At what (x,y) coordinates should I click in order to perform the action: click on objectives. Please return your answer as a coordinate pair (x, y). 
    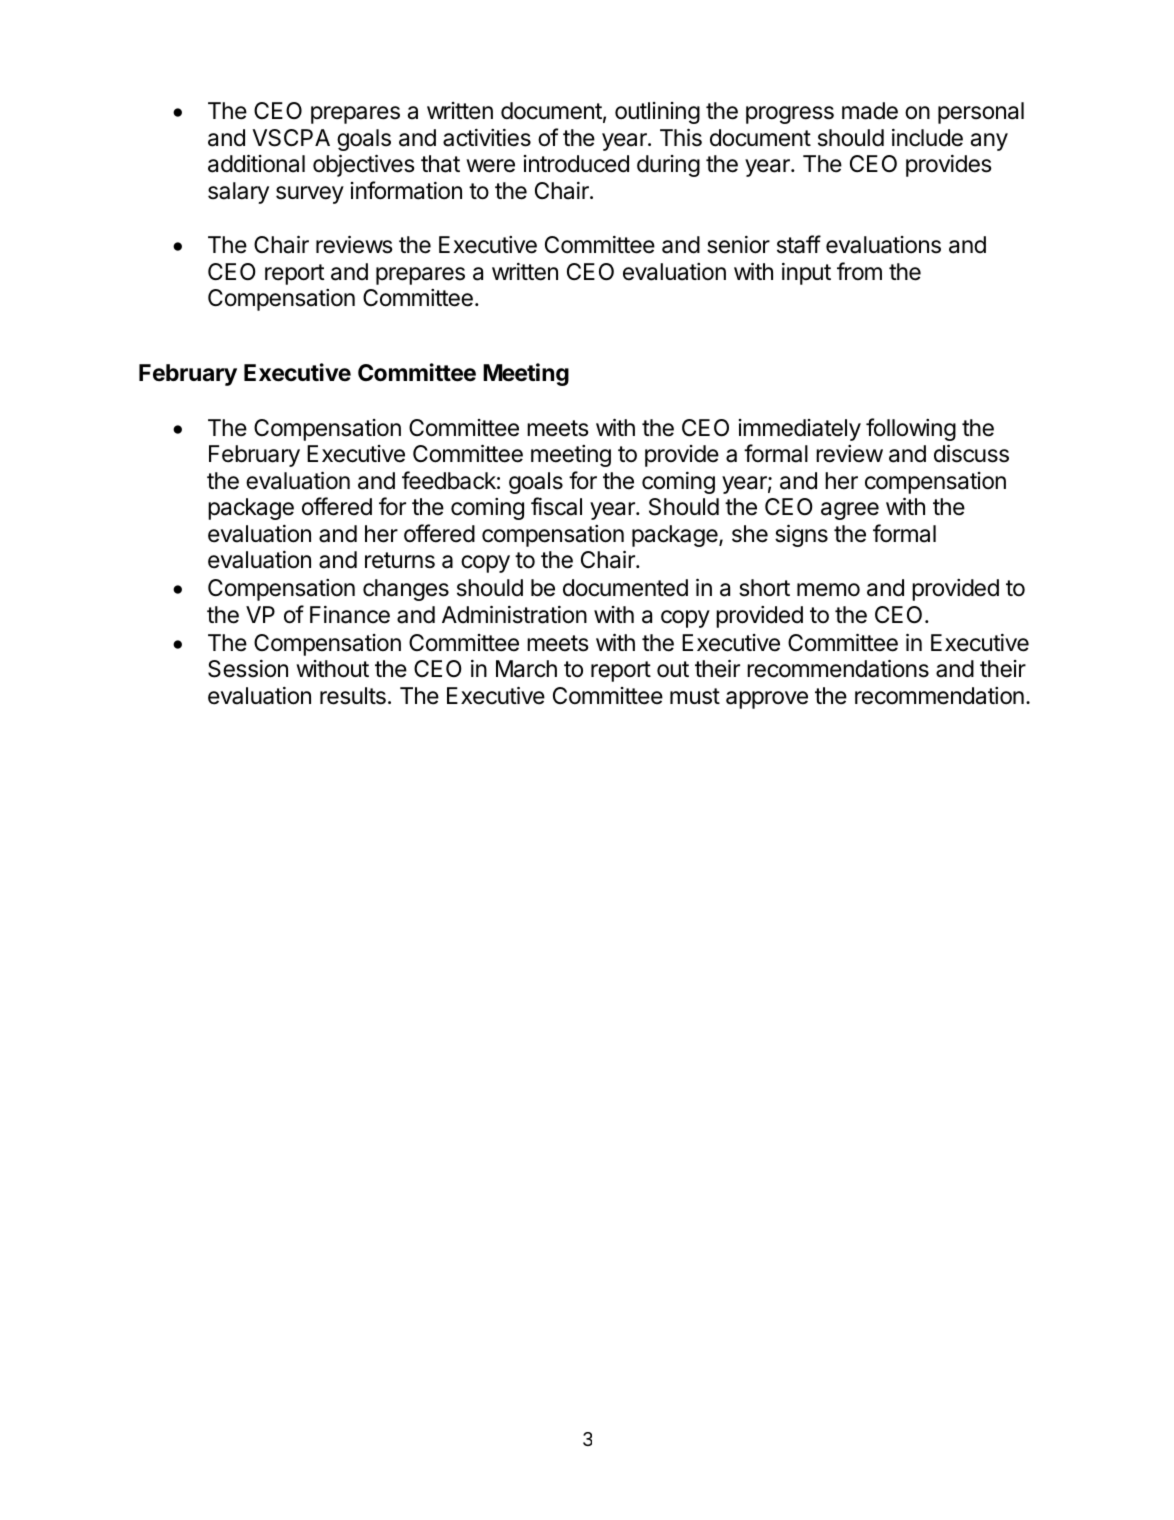
    Looking at the image, I should click on (364, 165).
